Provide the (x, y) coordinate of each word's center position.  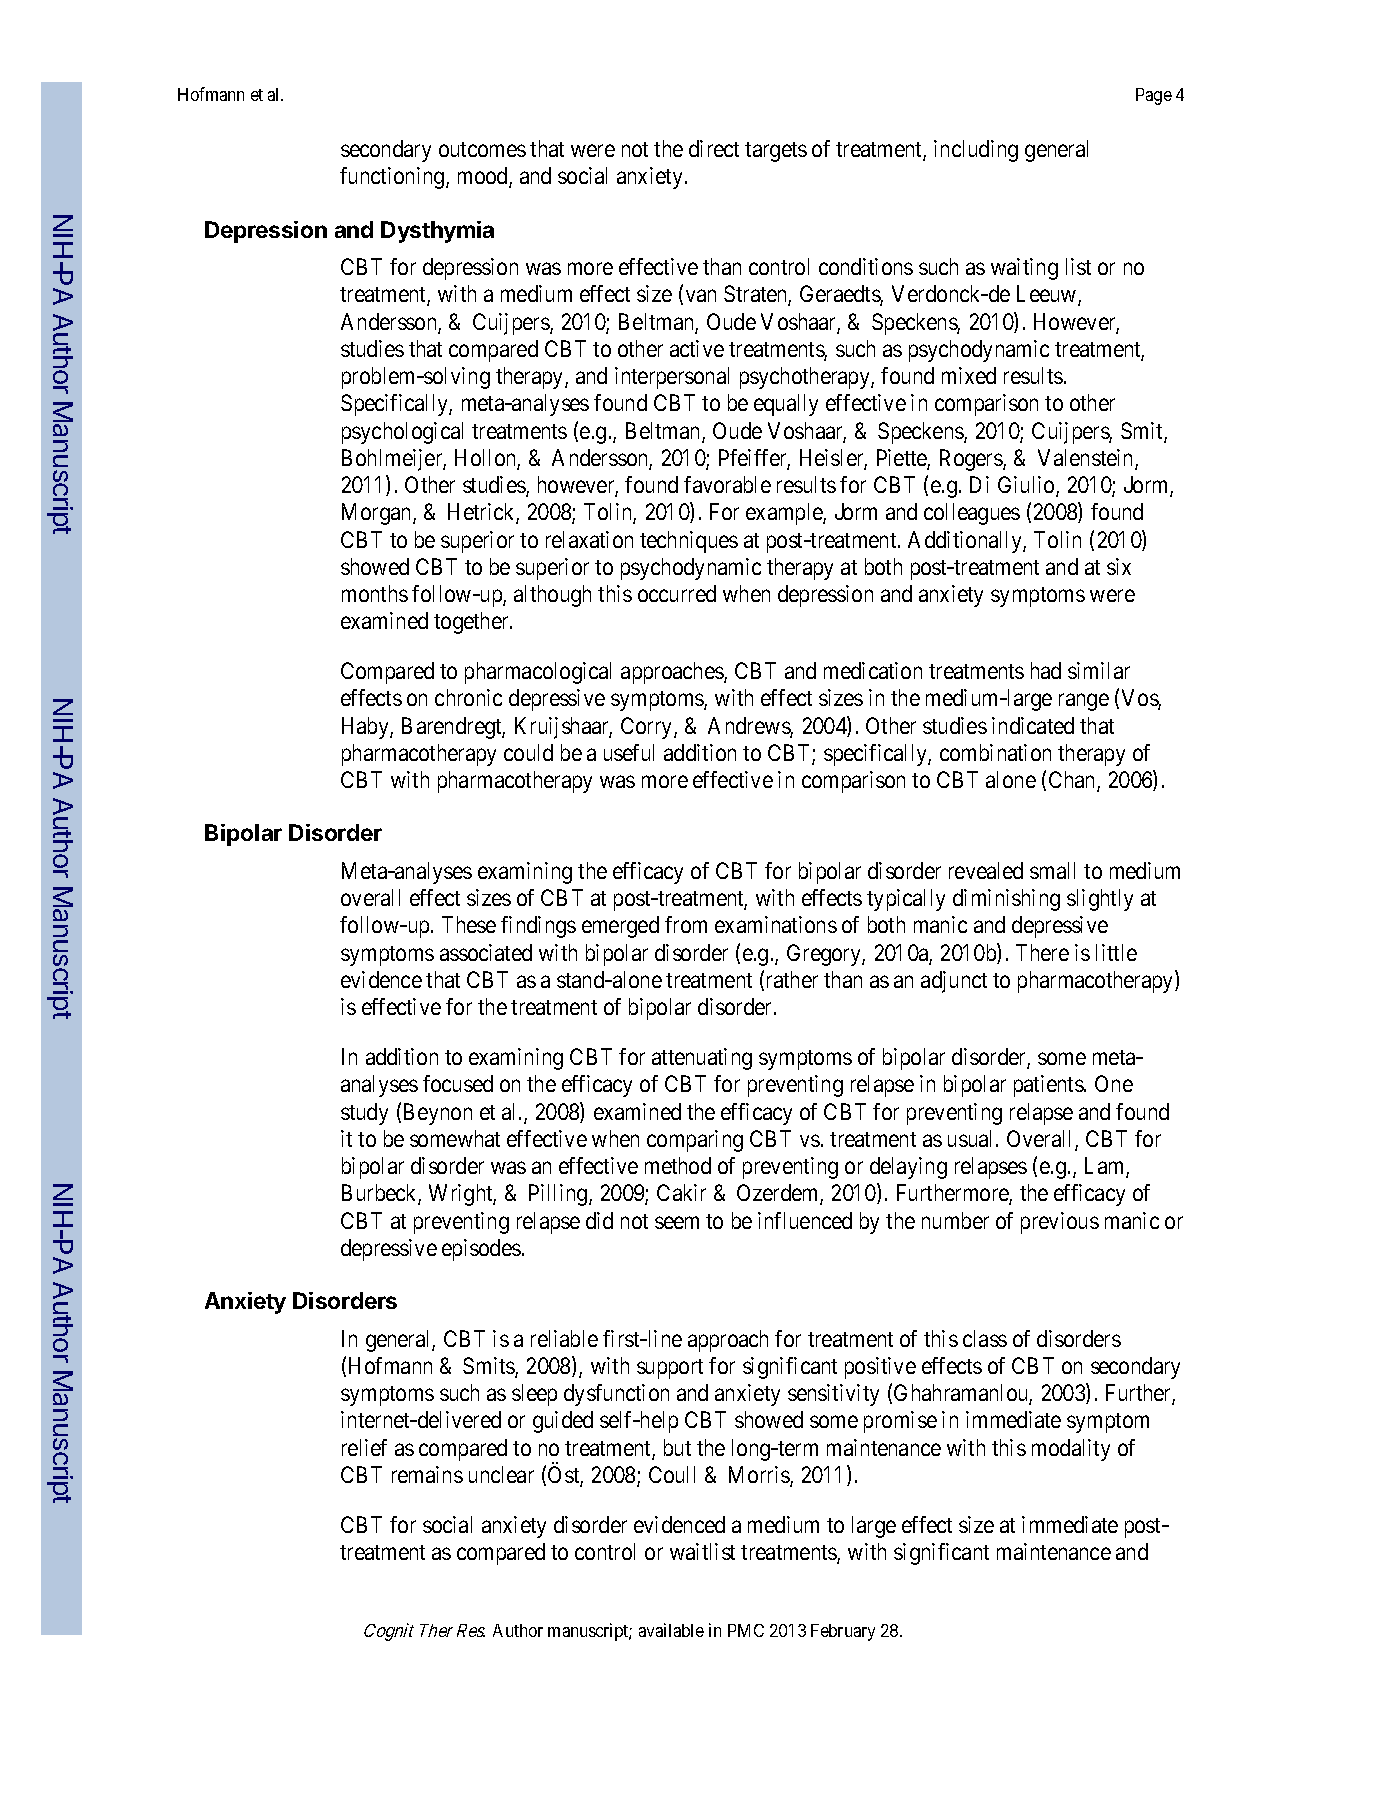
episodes (481, 1250)
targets (776, 152)
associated (486, 952)
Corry (648, 728)
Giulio (1027, 486)
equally (786, 405)
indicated (1033, 725)
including (976, 151)
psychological (402, 433)
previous (1060, 1223)
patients (1049, 1086)
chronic (468, 697)
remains (427, 1474)
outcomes (482, 149)
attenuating (702, 1059)
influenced (805, 1220)
